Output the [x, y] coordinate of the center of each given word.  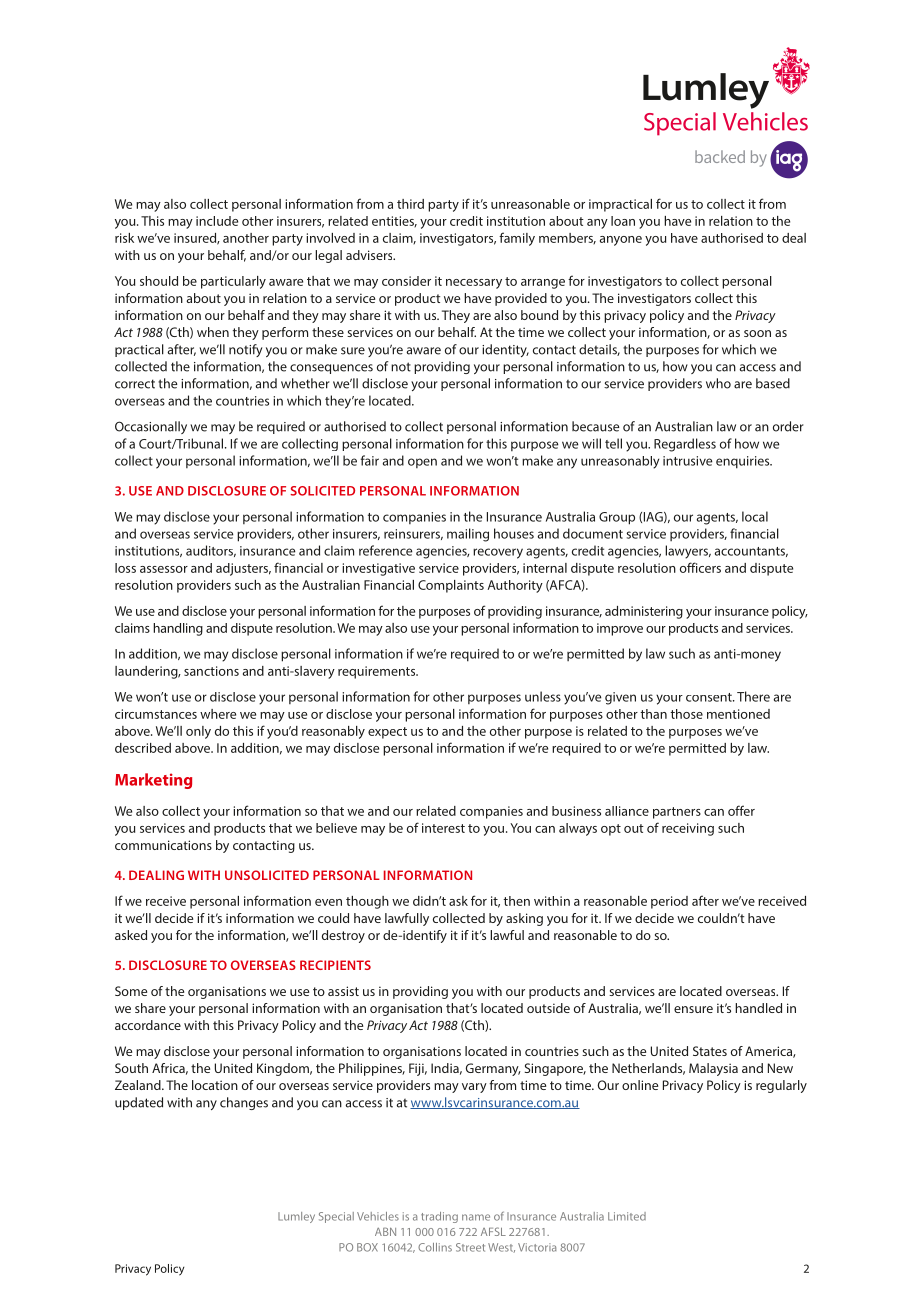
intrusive [687, 461]
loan [623, 221]
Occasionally [151, 427]
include [217, 221]
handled [758, 1008]
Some [131, 991]
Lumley [296, 1217]
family [517, 239]
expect [387, 733]
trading [439, 1217]
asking [524, 919]
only [198, 732]
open [422, 463]
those [686, 714]
